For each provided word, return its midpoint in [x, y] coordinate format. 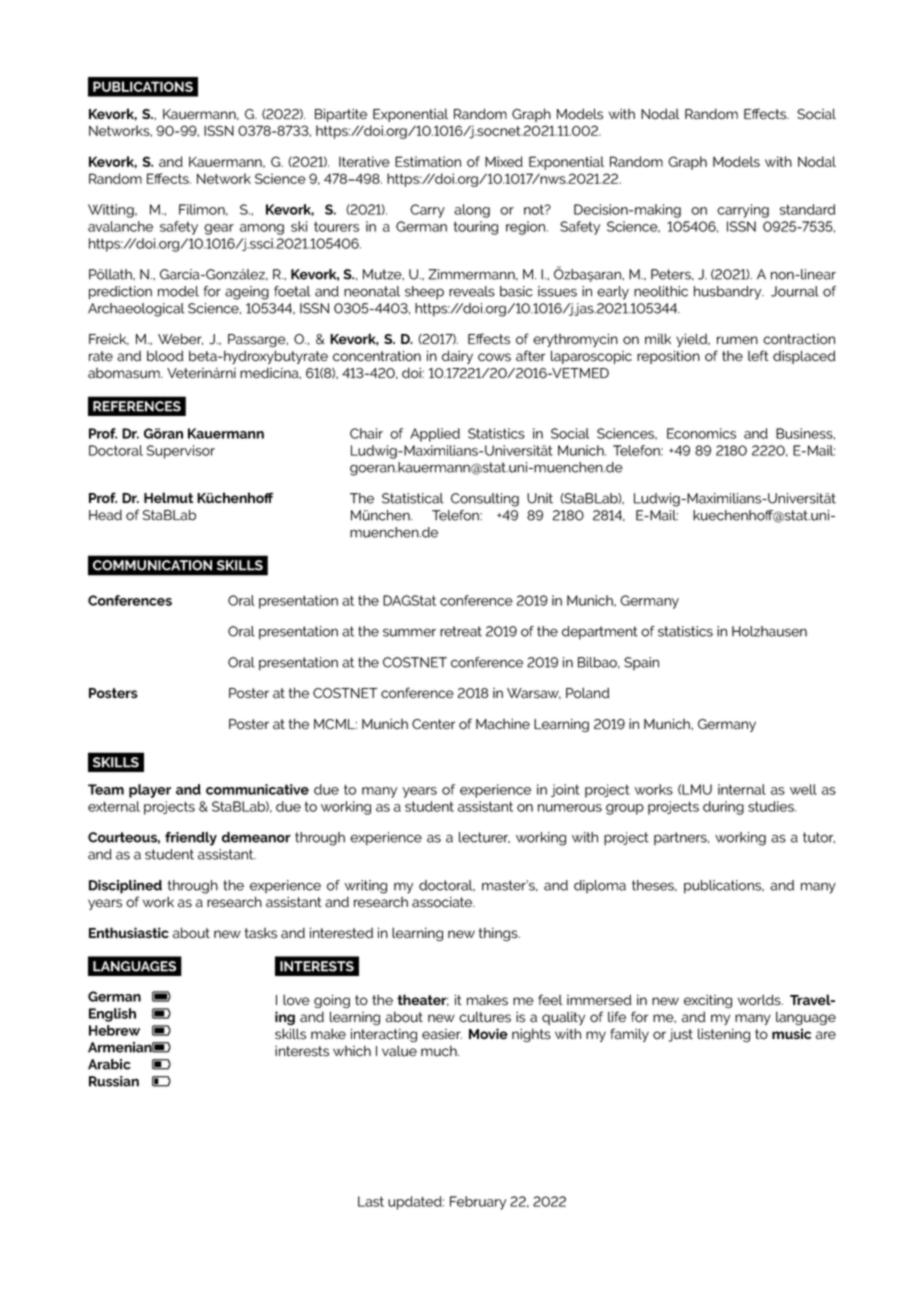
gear [219, 229]
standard [807, 209]
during [723, 808]
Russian [114, 1081]
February [478, 1203]
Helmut [168, 497]
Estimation [428, 161]
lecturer [484, 837]
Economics [701, 433]
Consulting [485, 500]
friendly [191, 839]
